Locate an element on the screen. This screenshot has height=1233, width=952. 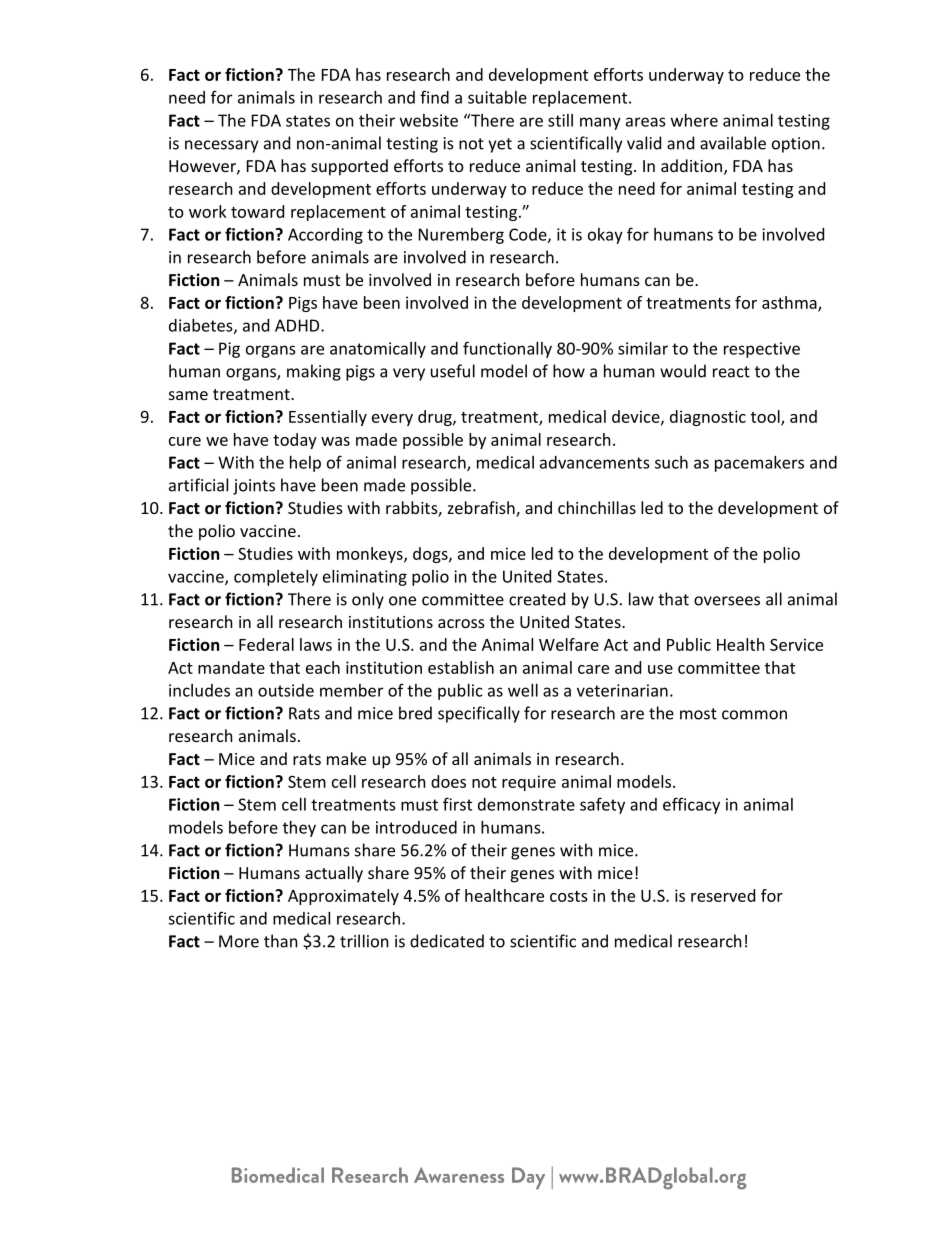
react is located at coordinates (731, 372).
